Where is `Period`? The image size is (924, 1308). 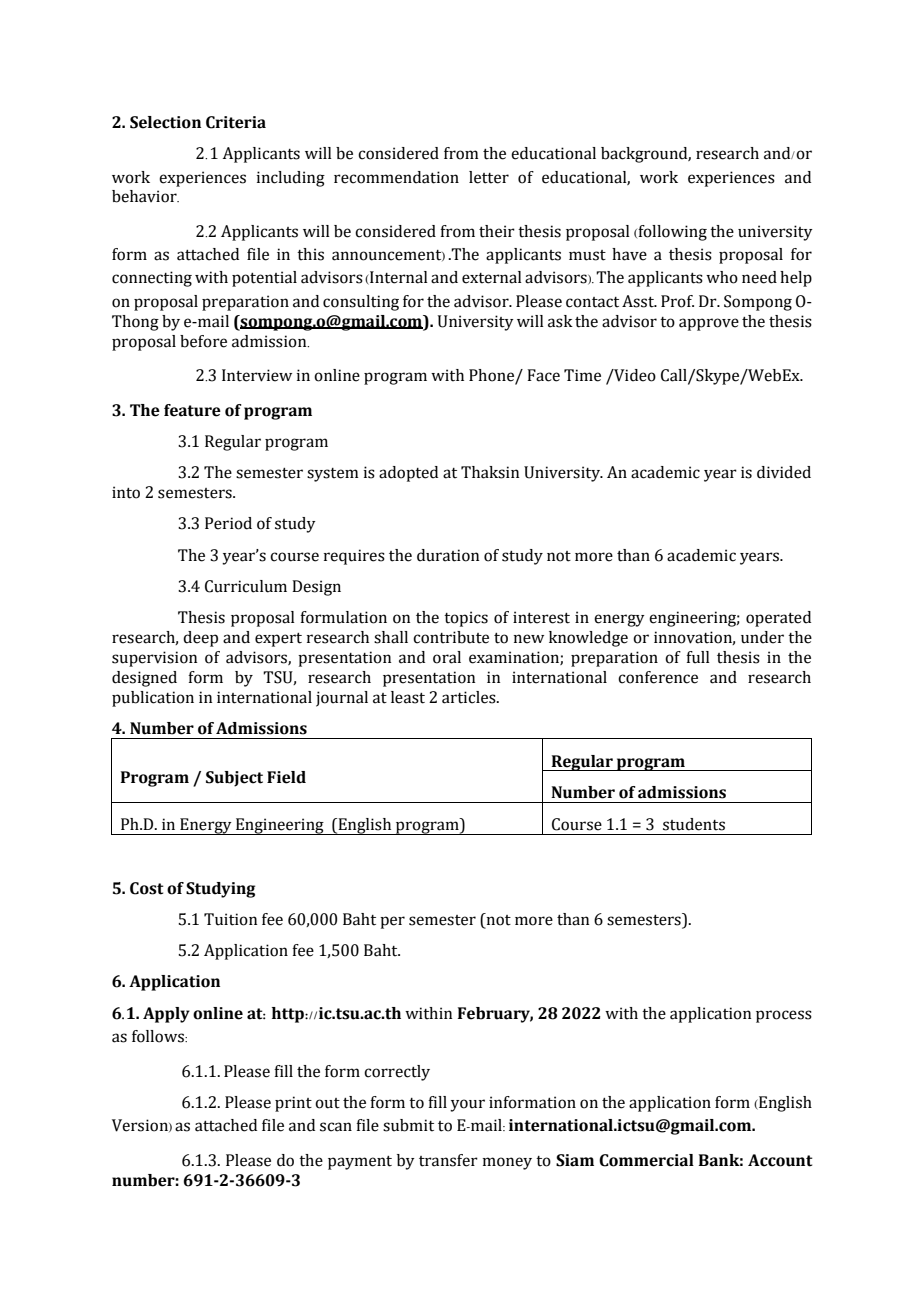
Period is located at coordinates (228, 523).
